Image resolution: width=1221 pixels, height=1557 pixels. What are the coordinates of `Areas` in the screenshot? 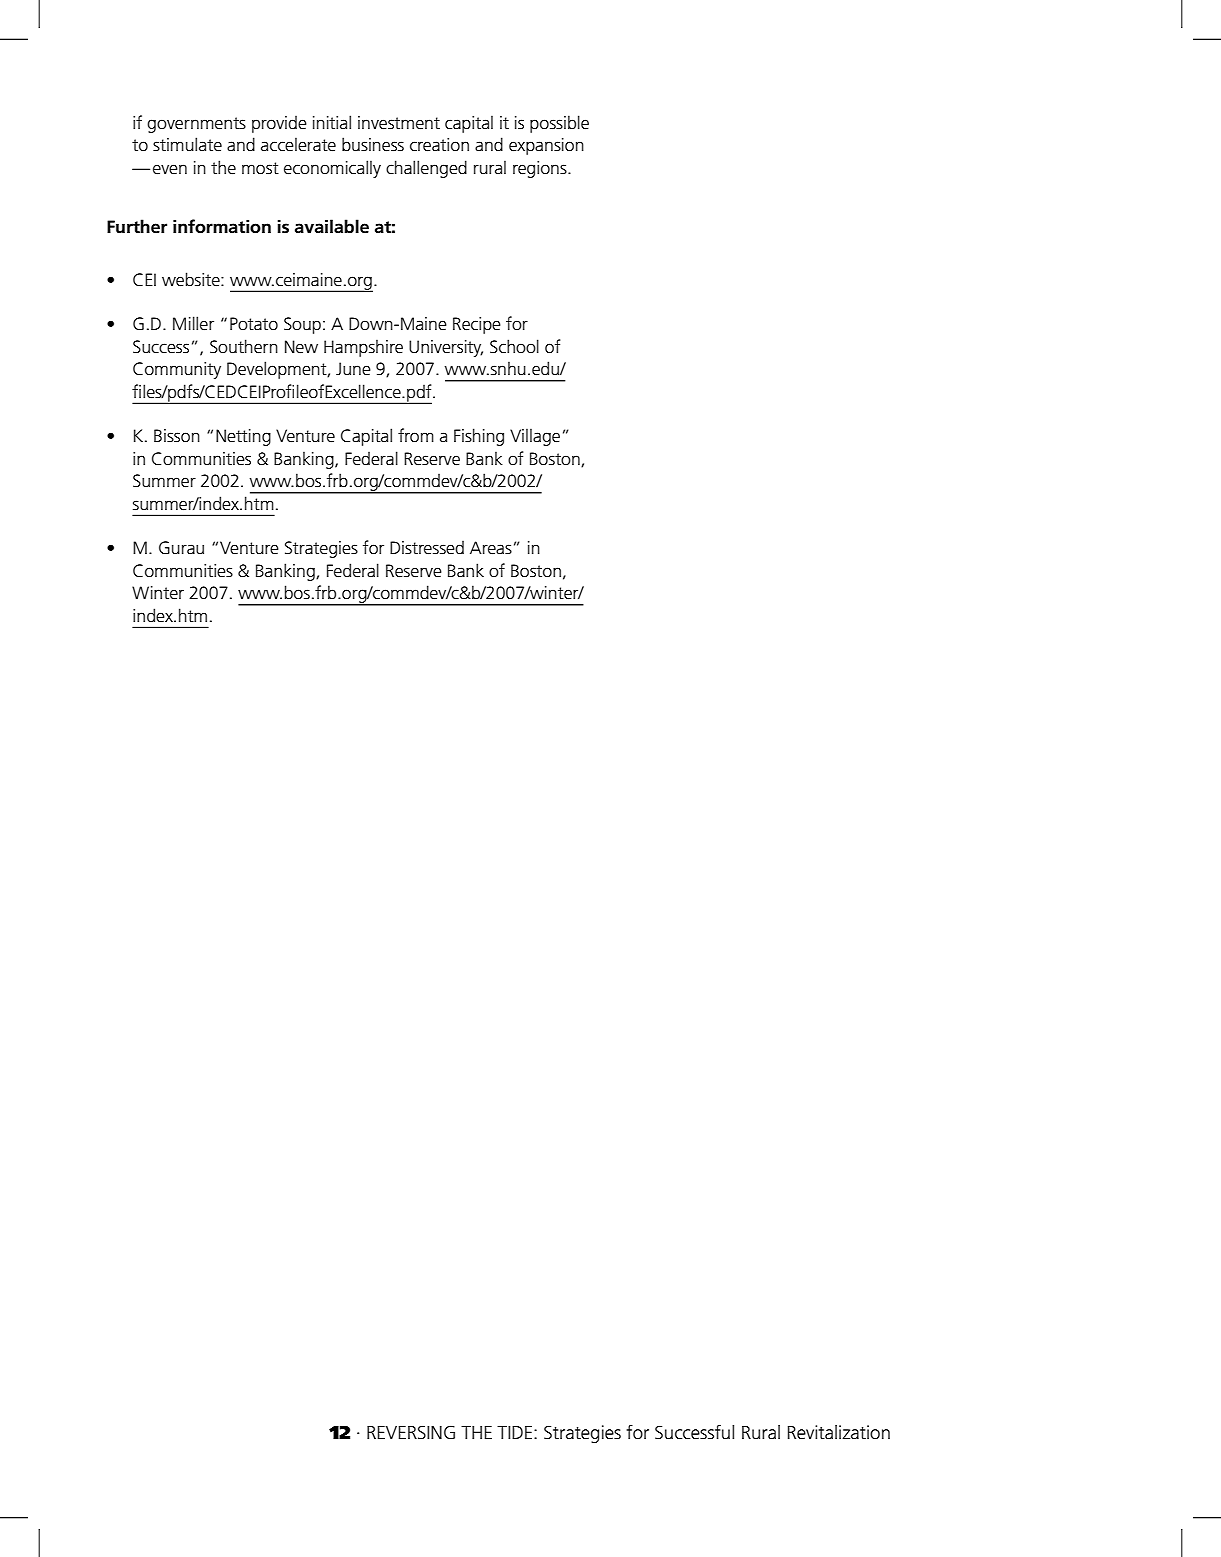 It's located at (491, 548).
